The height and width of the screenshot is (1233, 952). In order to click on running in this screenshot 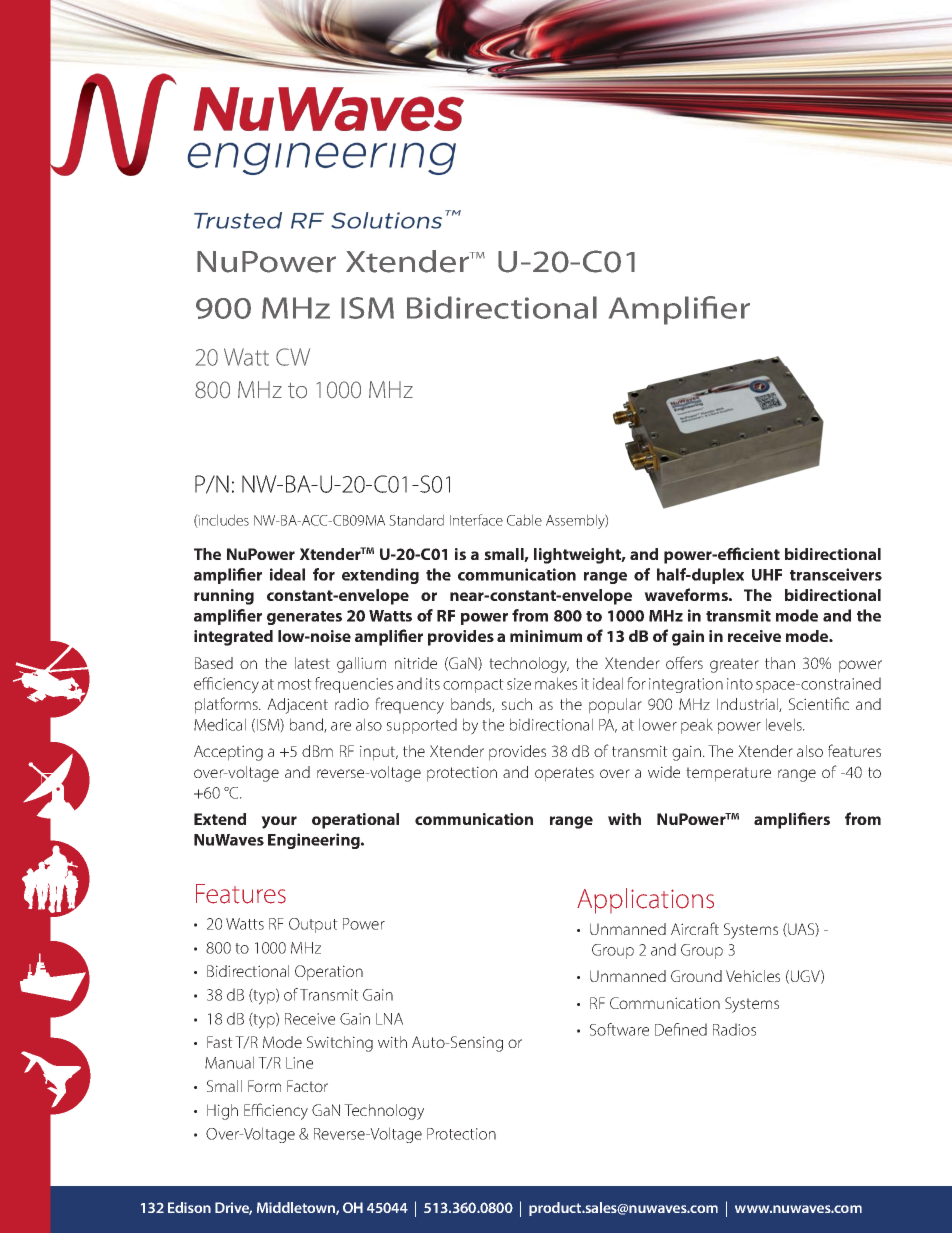, I will do `click(224, 597)`.
